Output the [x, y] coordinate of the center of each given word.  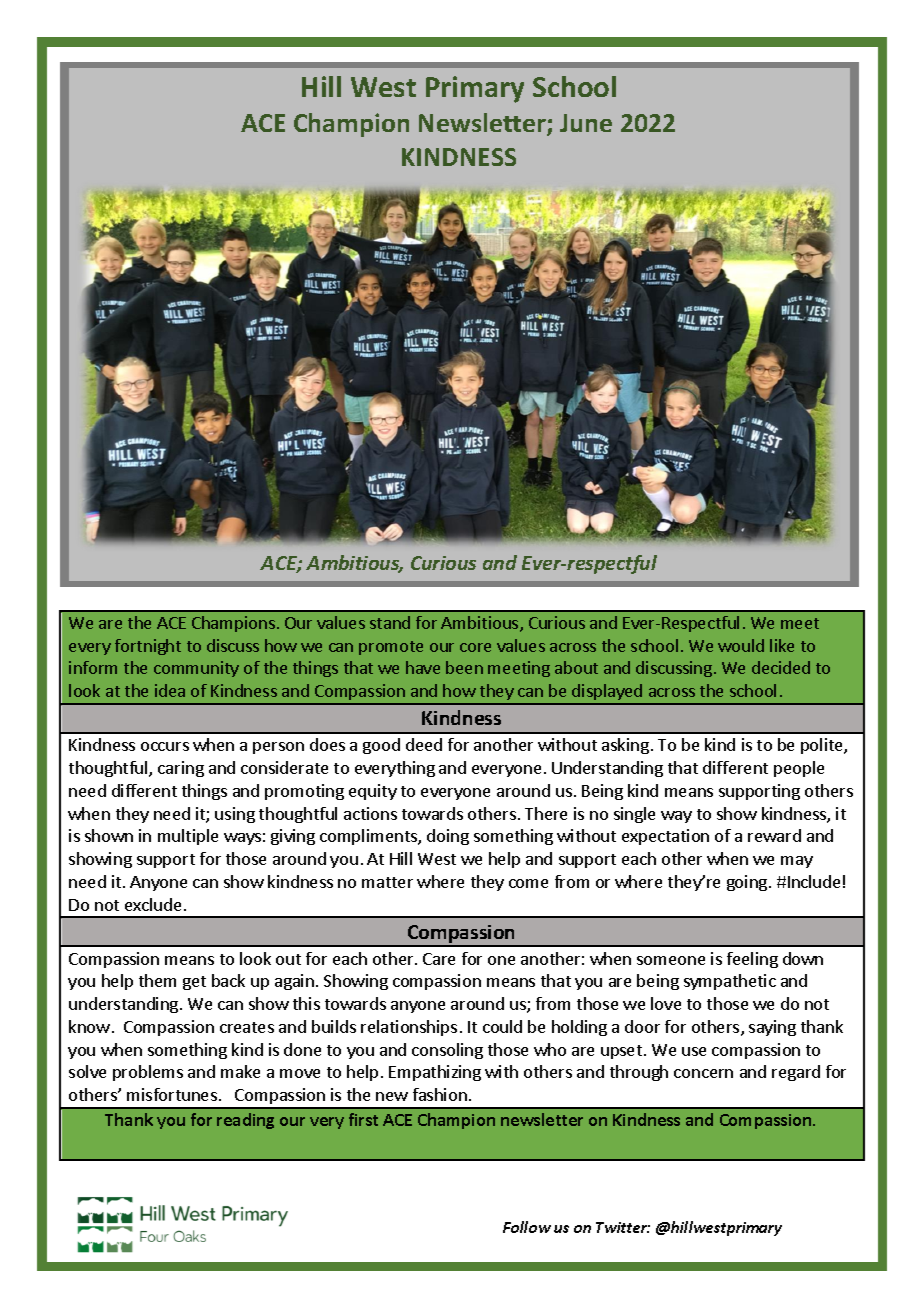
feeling [752, 960]
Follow [527, 1227]
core [475, 647]
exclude [153, 904]
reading [245, 1121]
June [586, 123]
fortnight [148, 647]
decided [781, 667]
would [741, 645]
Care [439, 959]
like [782, 645]
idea [170, 690]
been [464, 667]
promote [391, 648]
